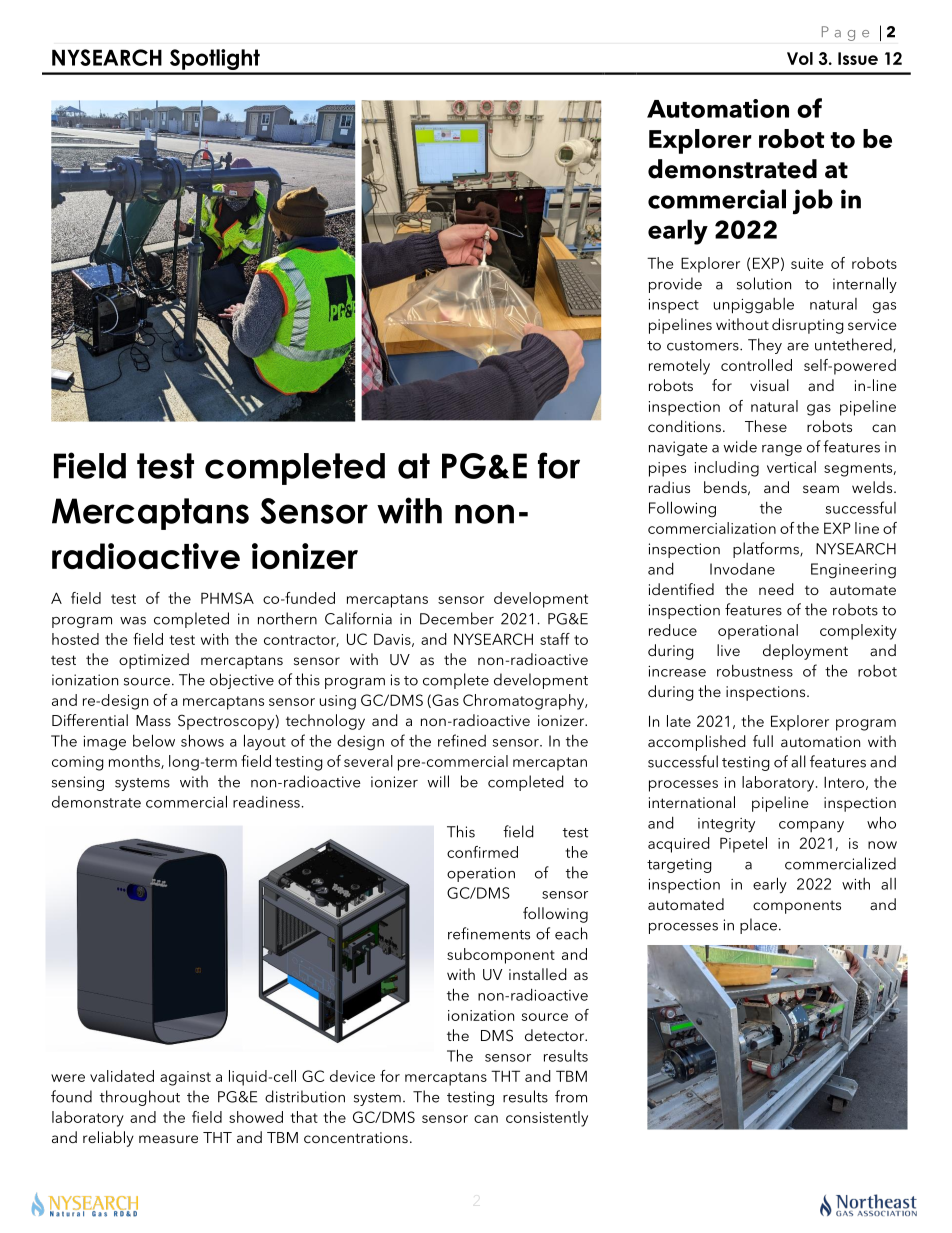 Image resolution: width=952 pixels, height=1233 pixels. I want to click on throughout, so click(140, 1098).
